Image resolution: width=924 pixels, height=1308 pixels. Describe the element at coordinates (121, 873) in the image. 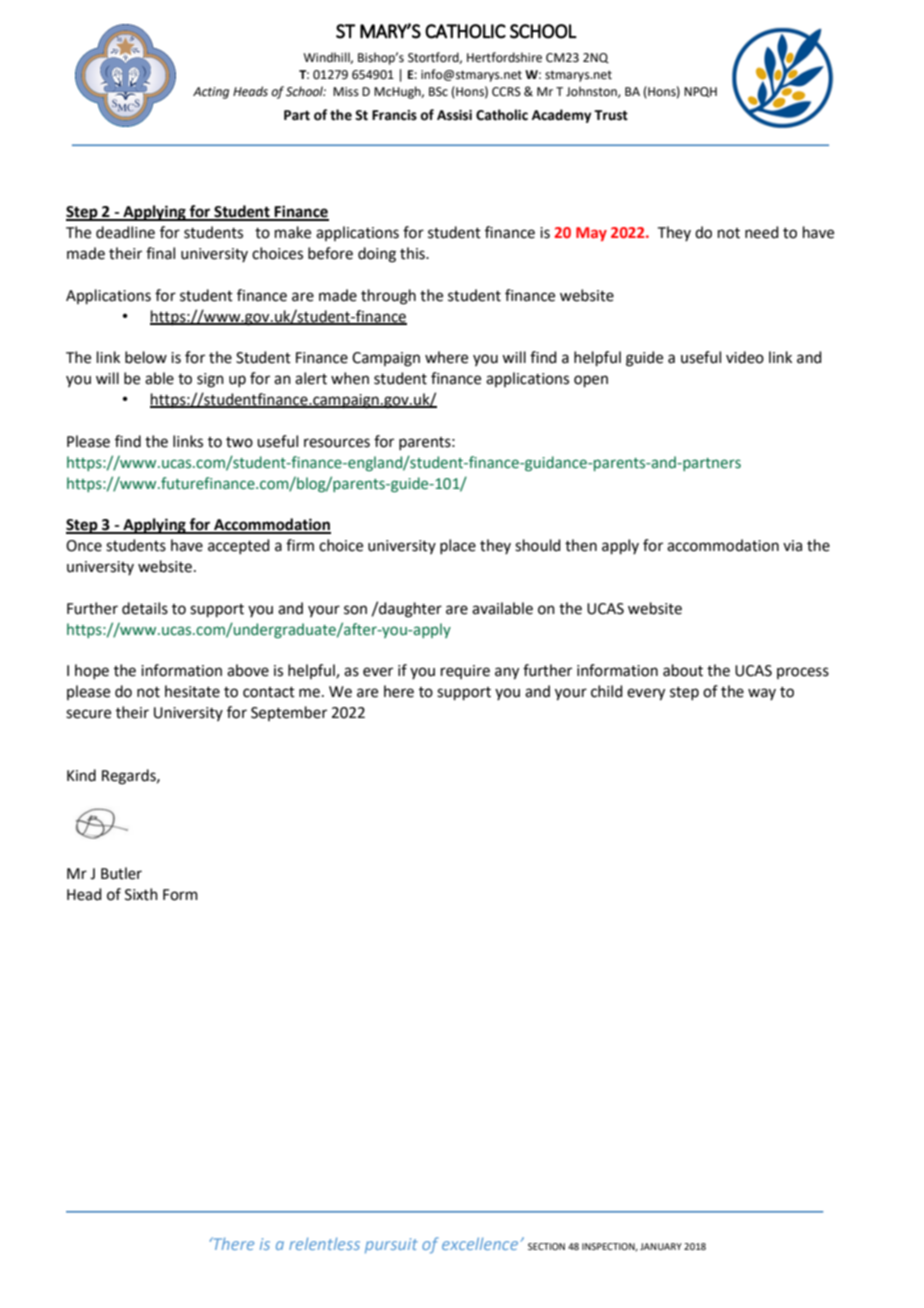

I see `Butler` at that location.
